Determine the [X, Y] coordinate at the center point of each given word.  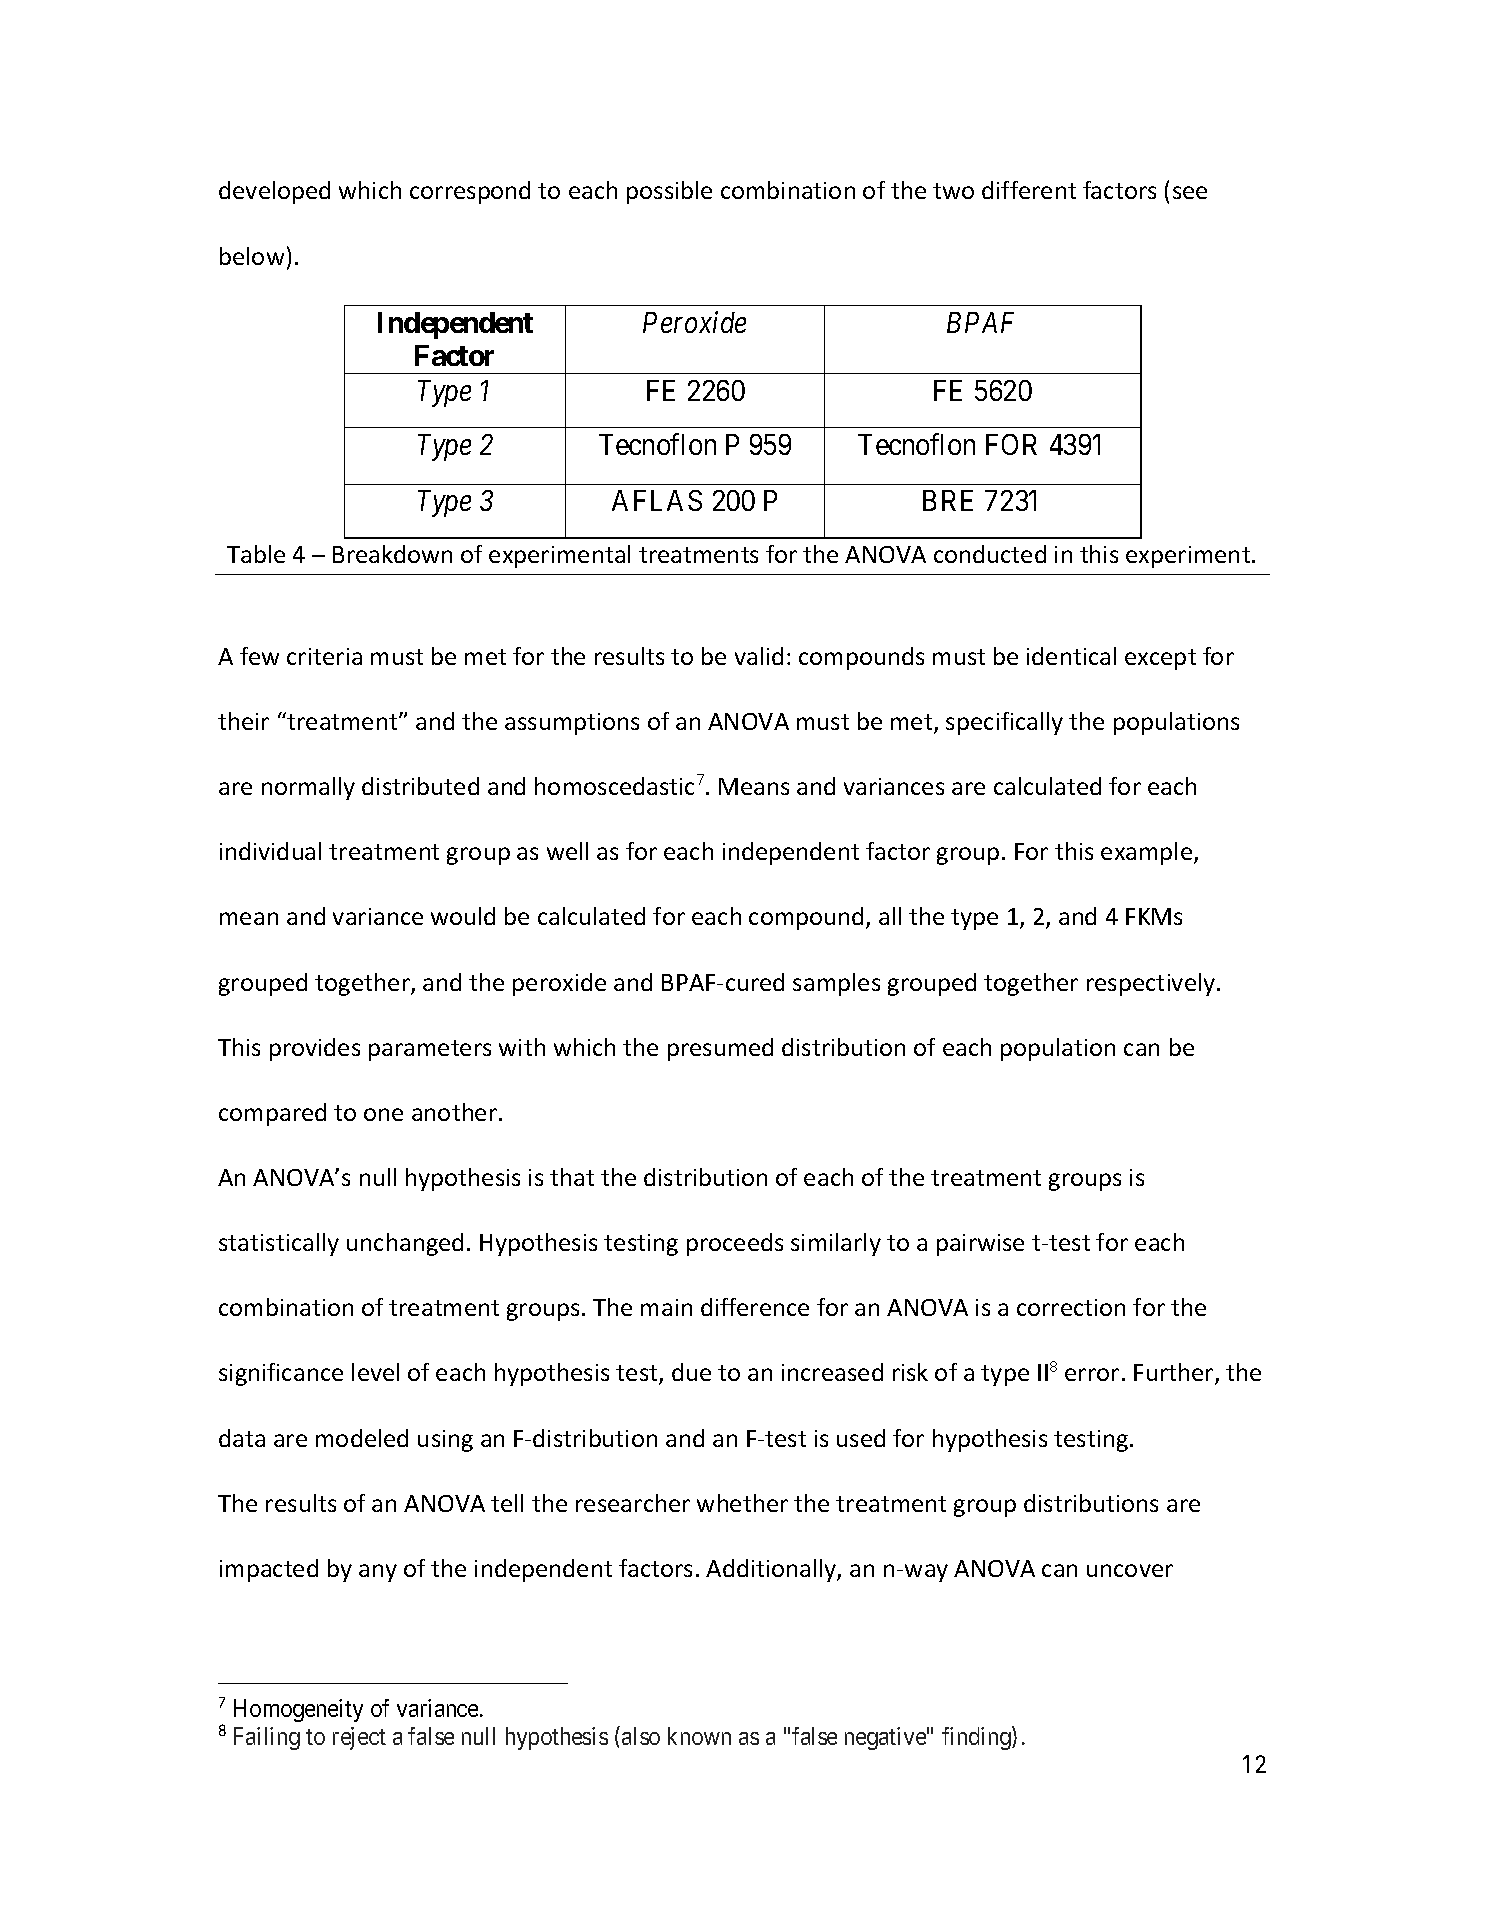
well [567, 851]
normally [308, 788]
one [383, 1114]
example [1148, 853]
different [1029, 190]
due [691, 1372]
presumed [720, 1049]
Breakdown [392, 554]
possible [669, 192]
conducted [990, 554]
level [375, 1372]
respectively [1151, 984]
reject [359, 1738]
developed [274, 192]
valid [759, 656]
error [1092, 1374]
